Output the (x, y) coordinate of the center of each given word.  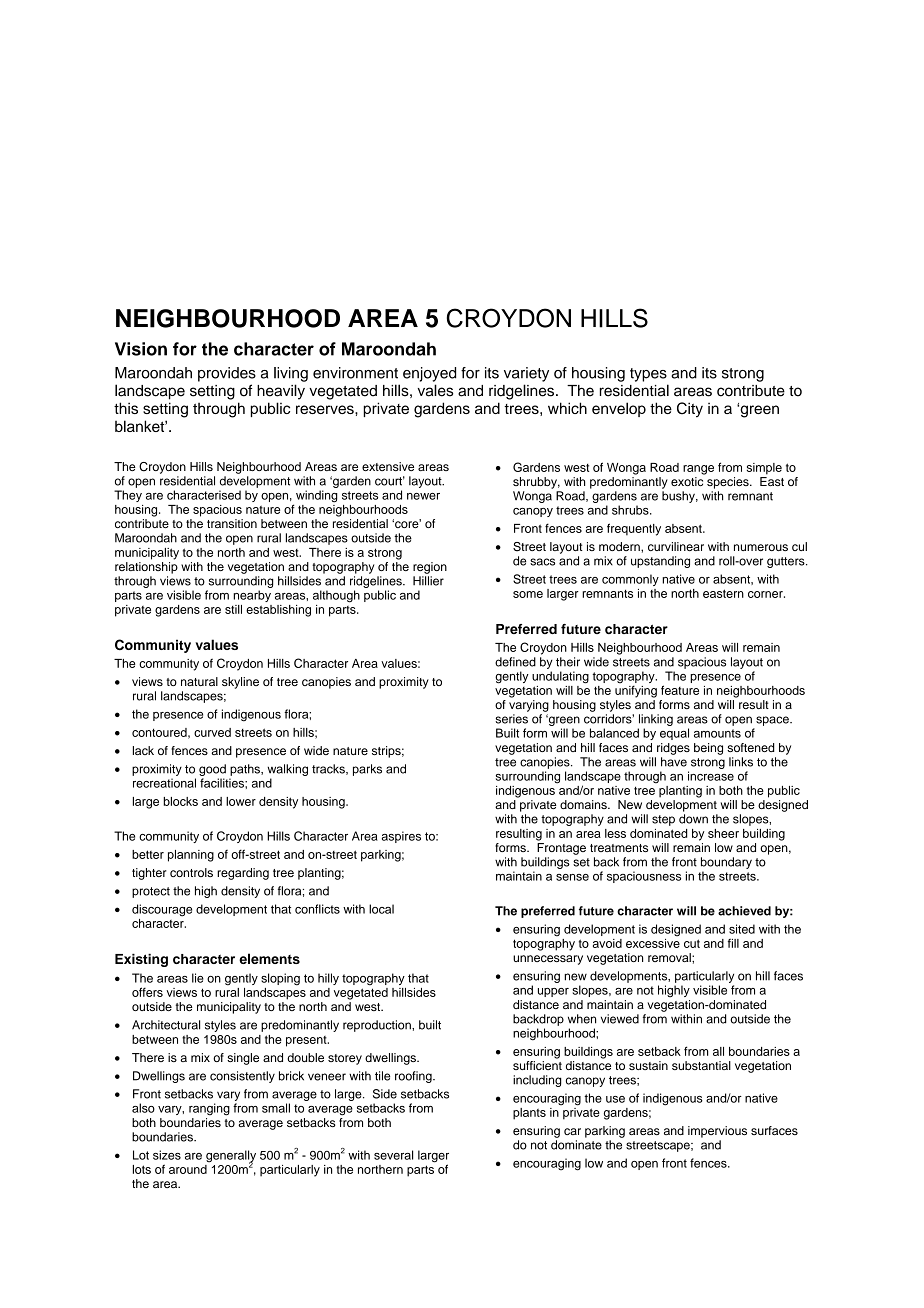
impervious (717, 1132)
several (393, 1155)
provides (227, 374)
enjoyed (429, 374)
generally (231, 1157)
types (648, 375)
